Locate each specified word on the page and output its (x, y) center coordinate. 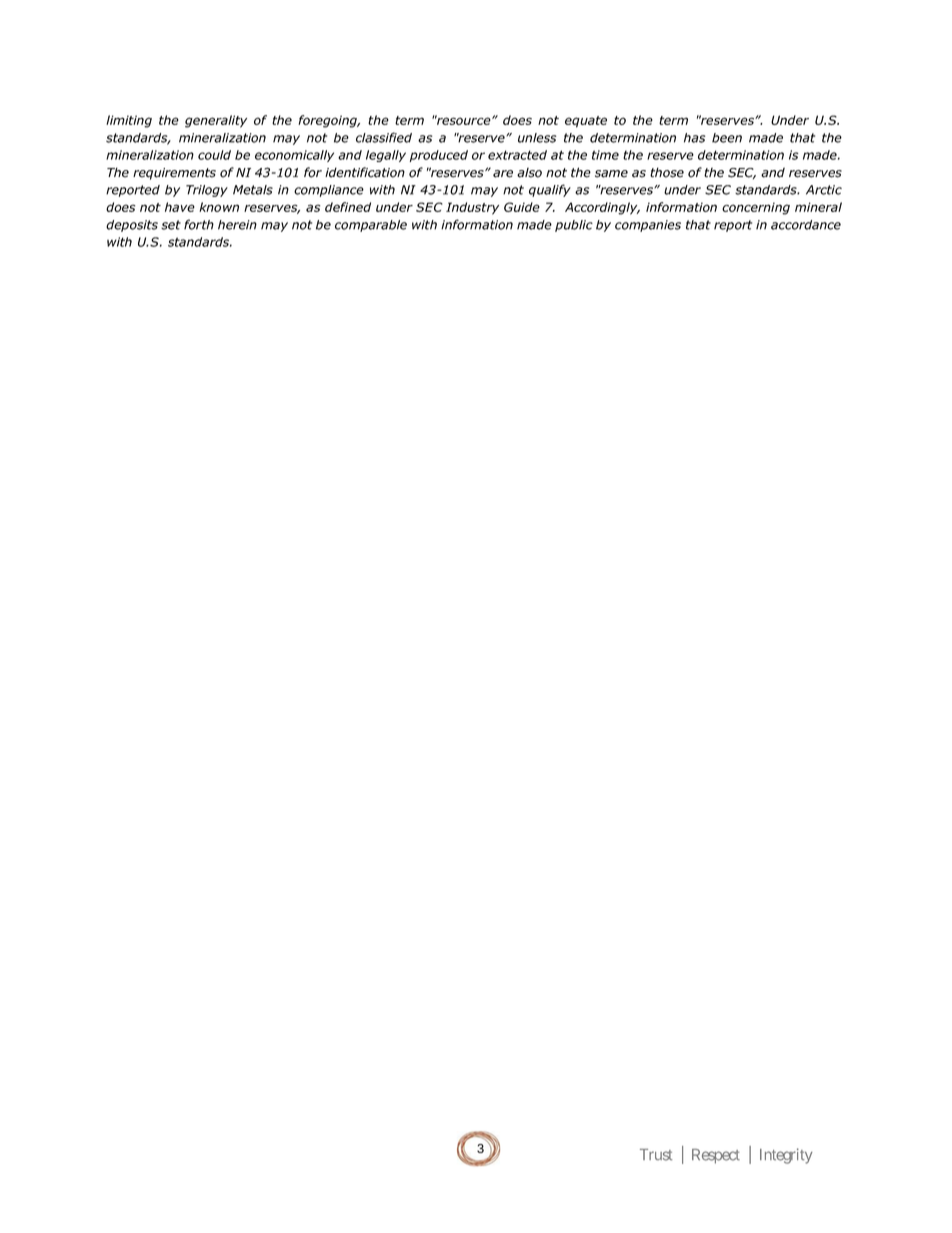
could (214, 155)
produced (439, 156)
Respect (716, 1156)
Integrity (786, 1156)
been (727, 138)
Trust (656, 1155)
